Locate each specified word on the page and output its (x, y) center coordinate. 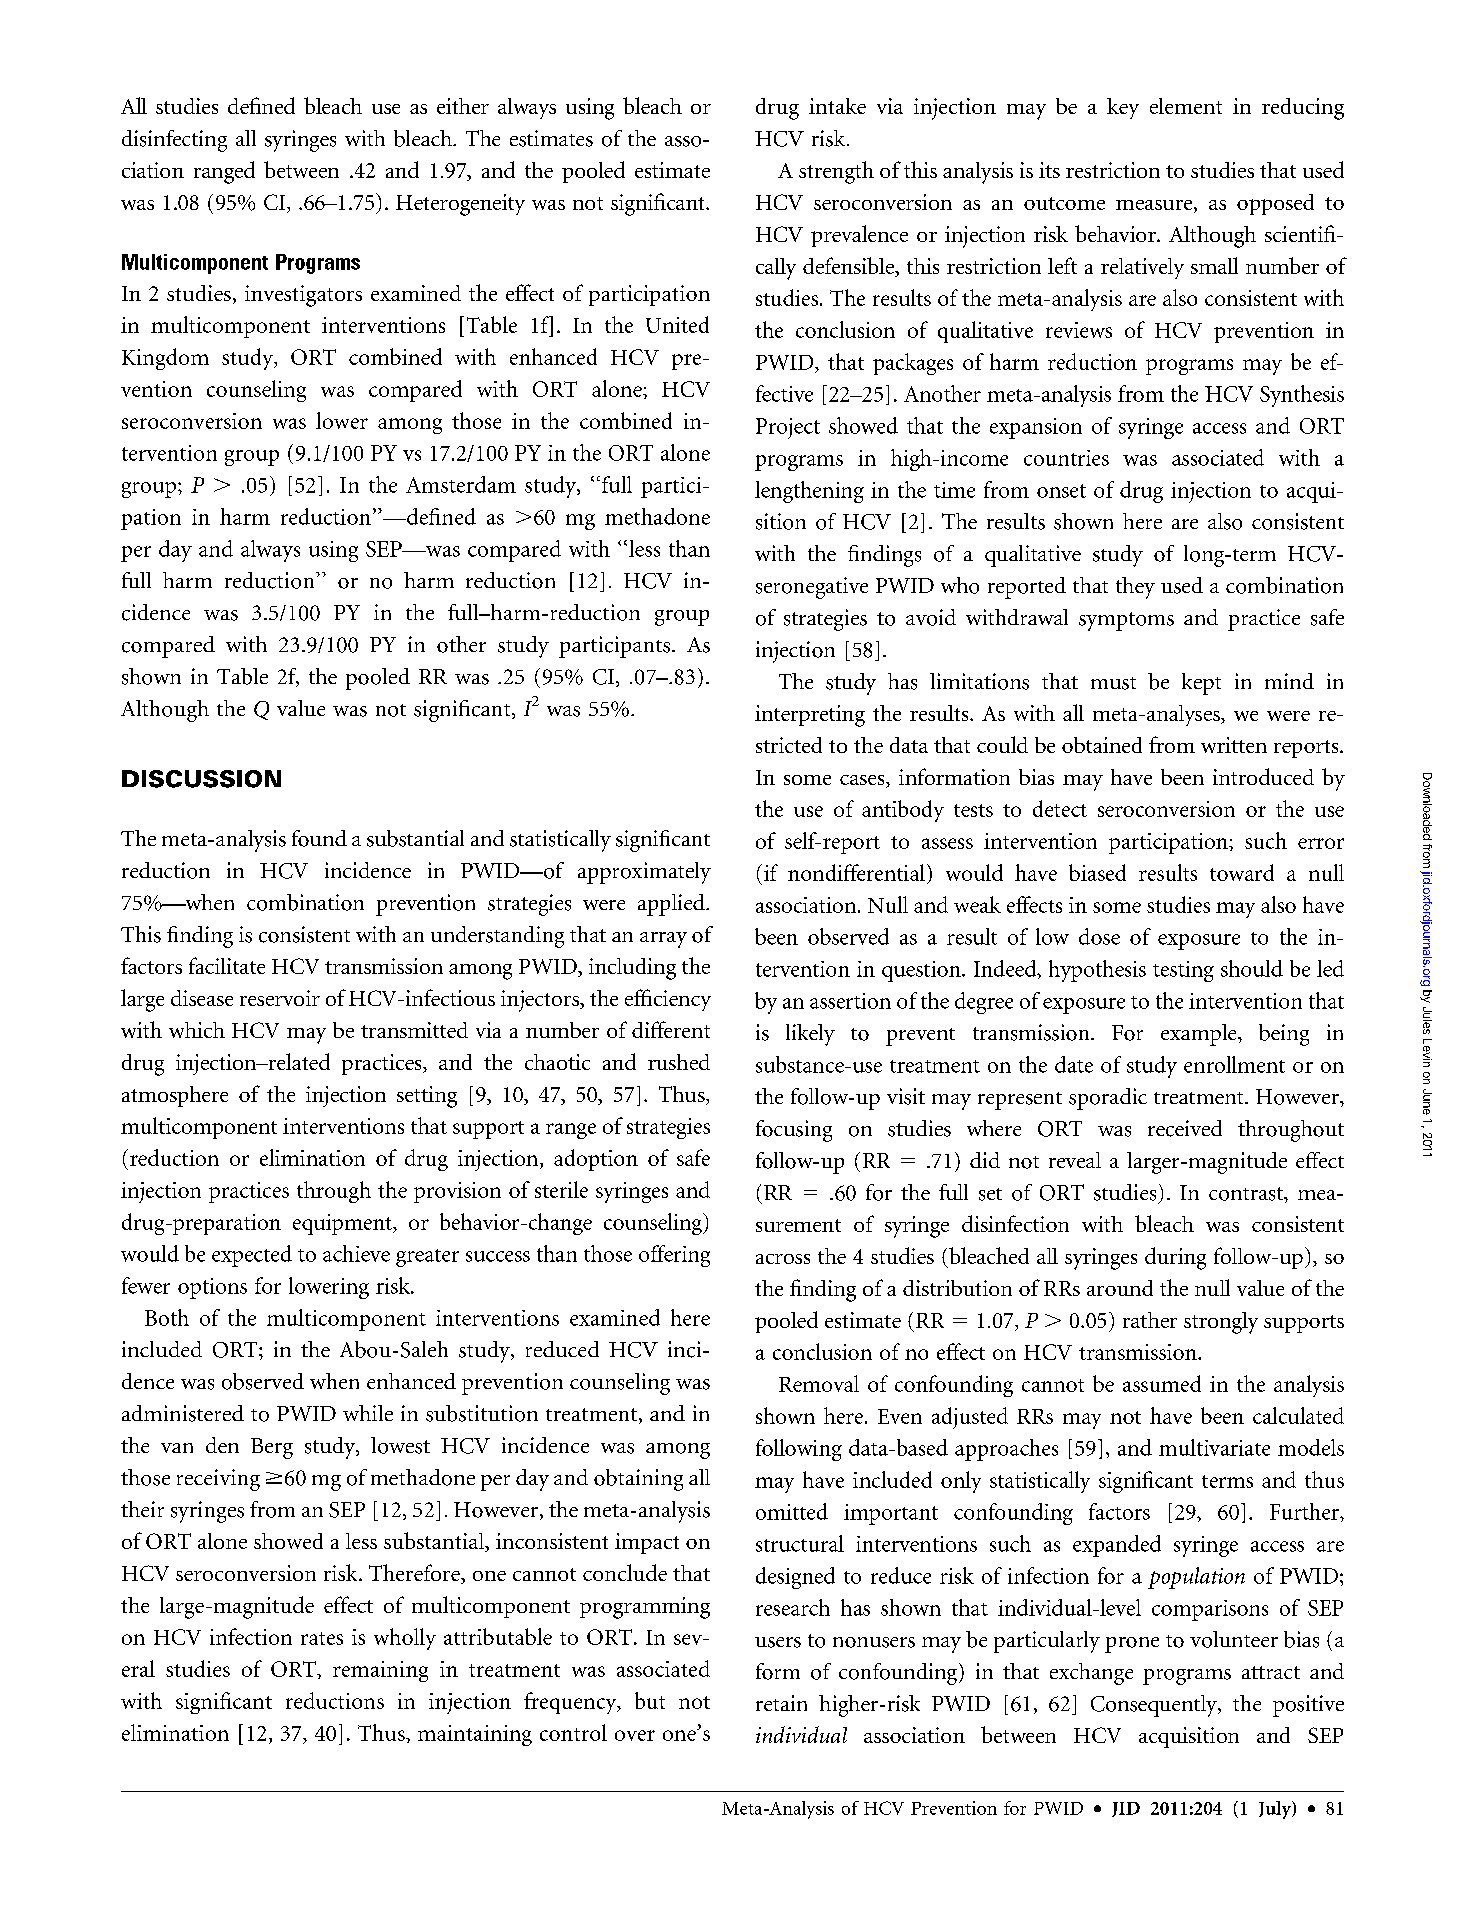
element (1186, 106)
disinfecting (174, 141)
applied (672, 905)
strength (836, 172)
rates (322, 1638)
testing (1183, 971)
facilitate (227, 965)
